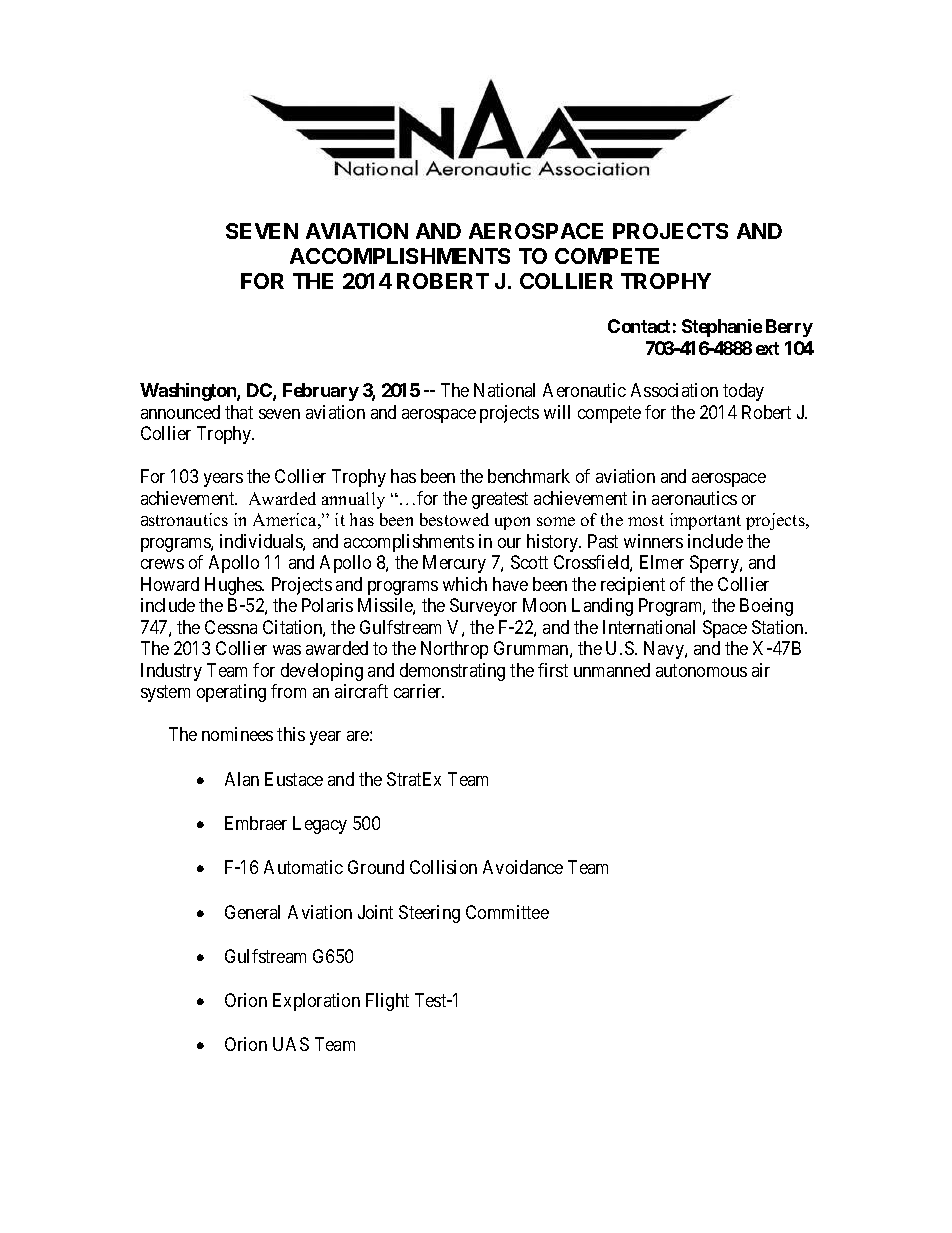 The height and width of the image is (1233, 952). I want to click on important, so click(705, 521).
